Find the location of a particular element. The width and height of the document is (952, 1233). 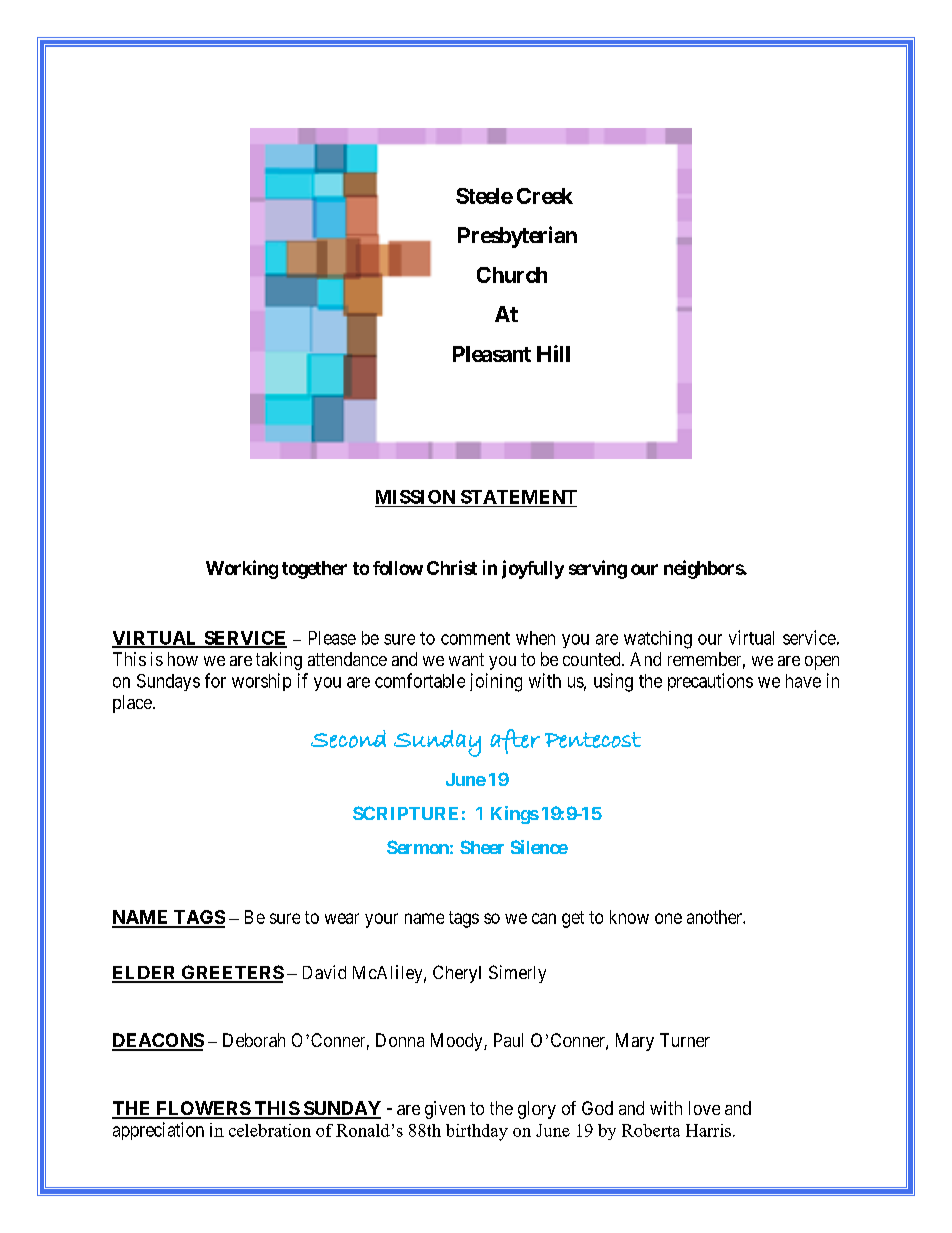

celebration is located at coordinates (270, 1130).
